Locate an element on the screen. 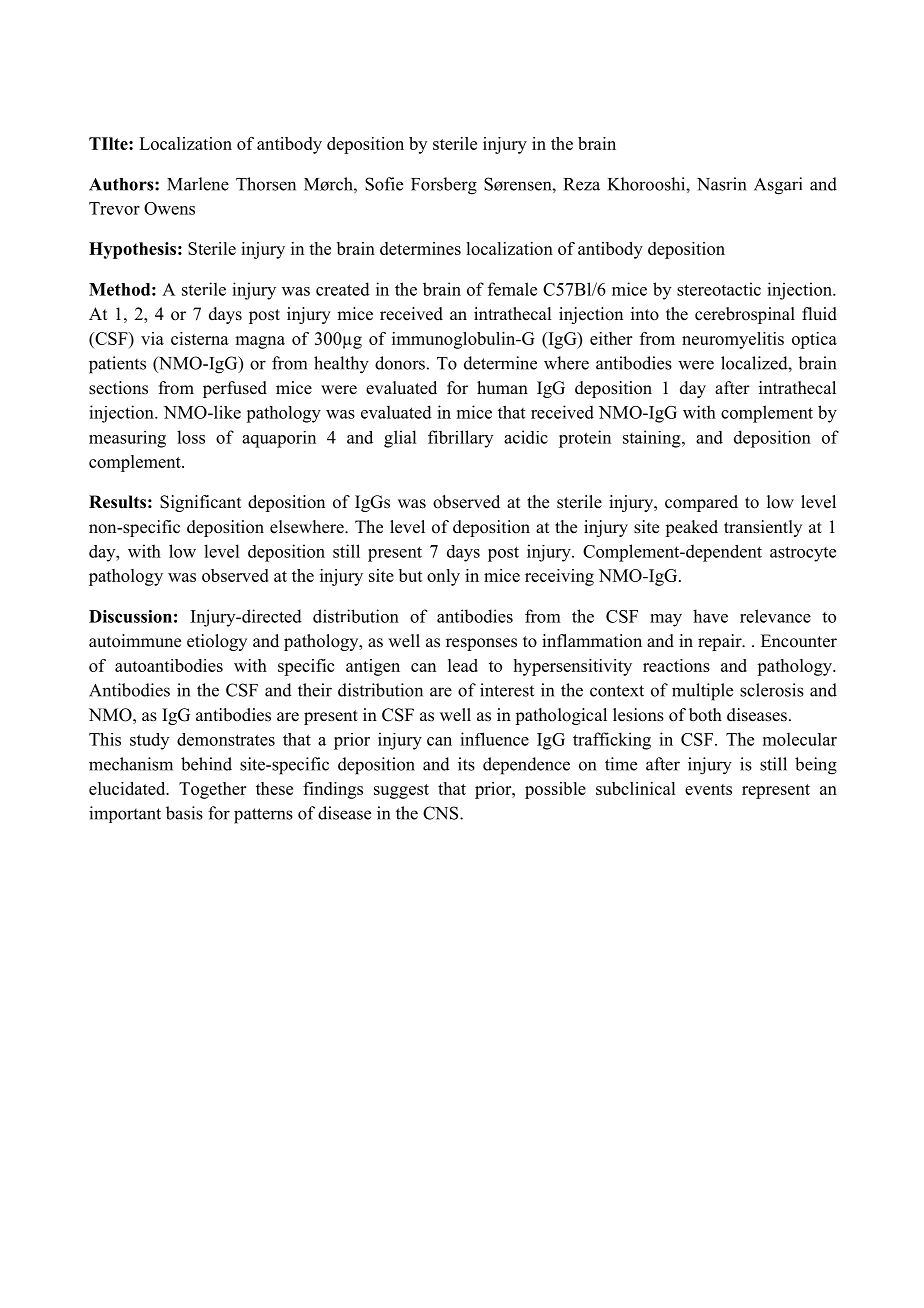  Discussion is located at coordinates (130, 616).
